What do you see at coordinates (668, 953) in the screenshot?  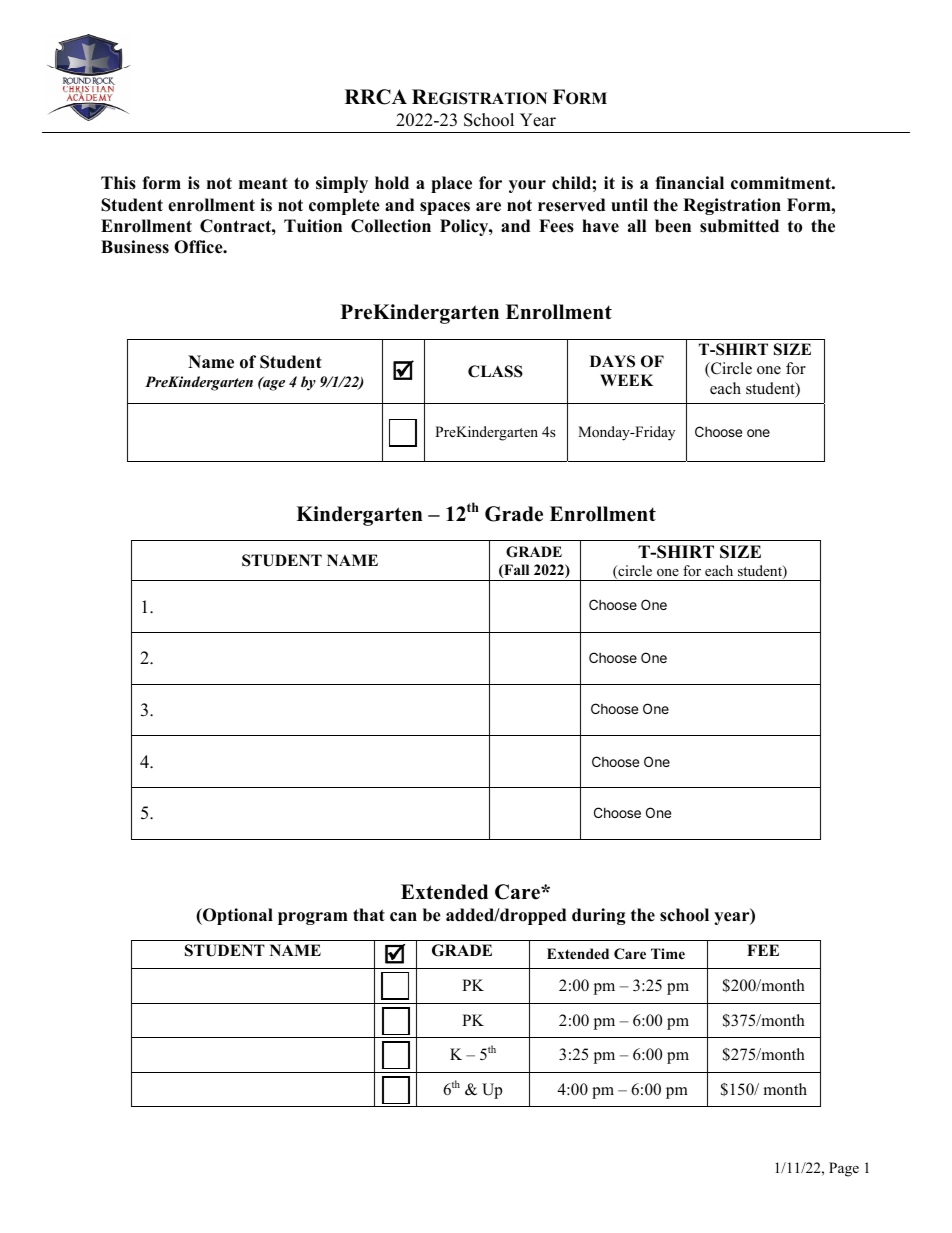 I see `Time` at bounding box center [668, 953].
